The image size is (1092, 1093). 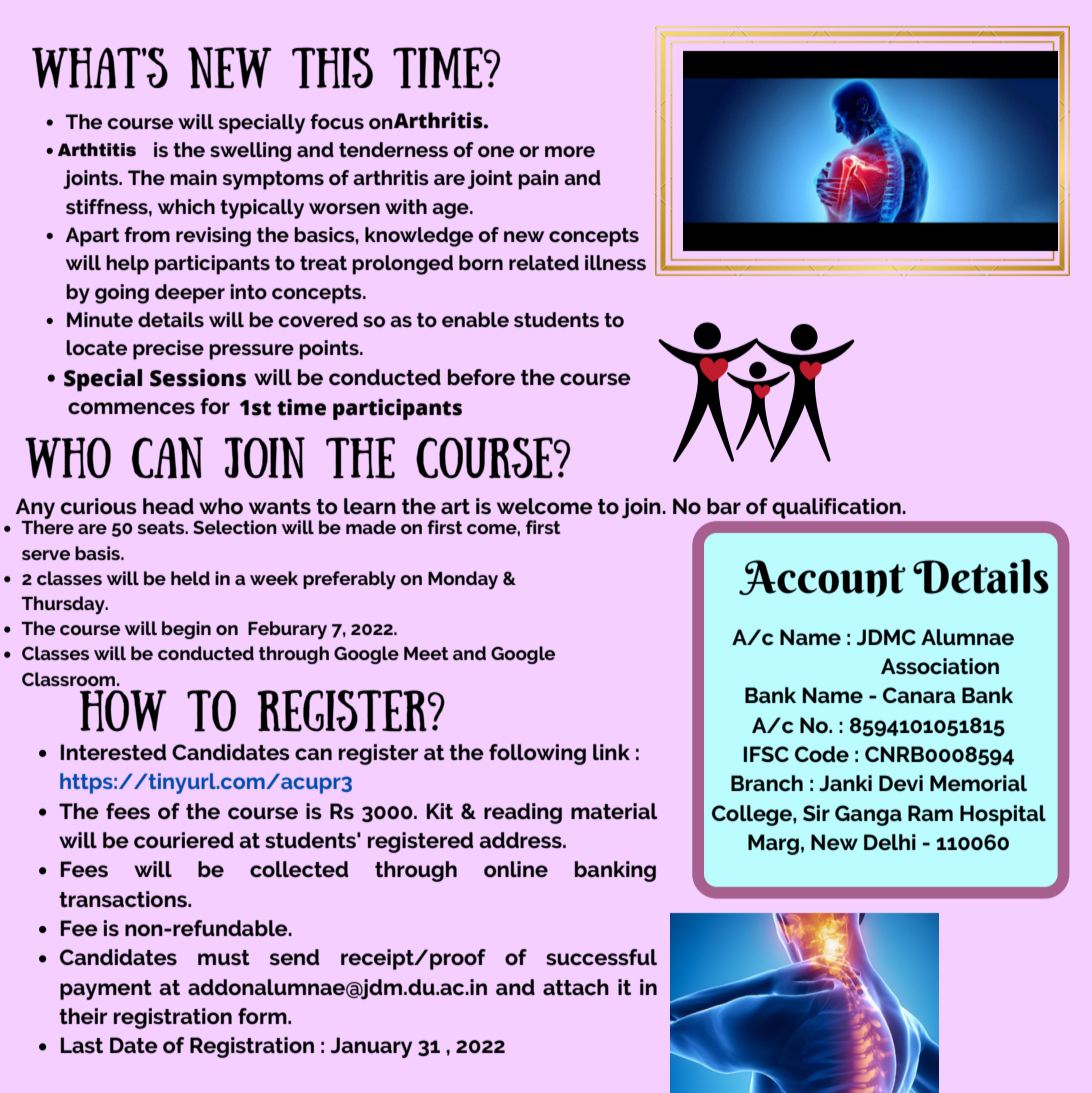 What do you see at coordinates (496, 152) in the image?
I see `one` at bounding box center [496, 152].
